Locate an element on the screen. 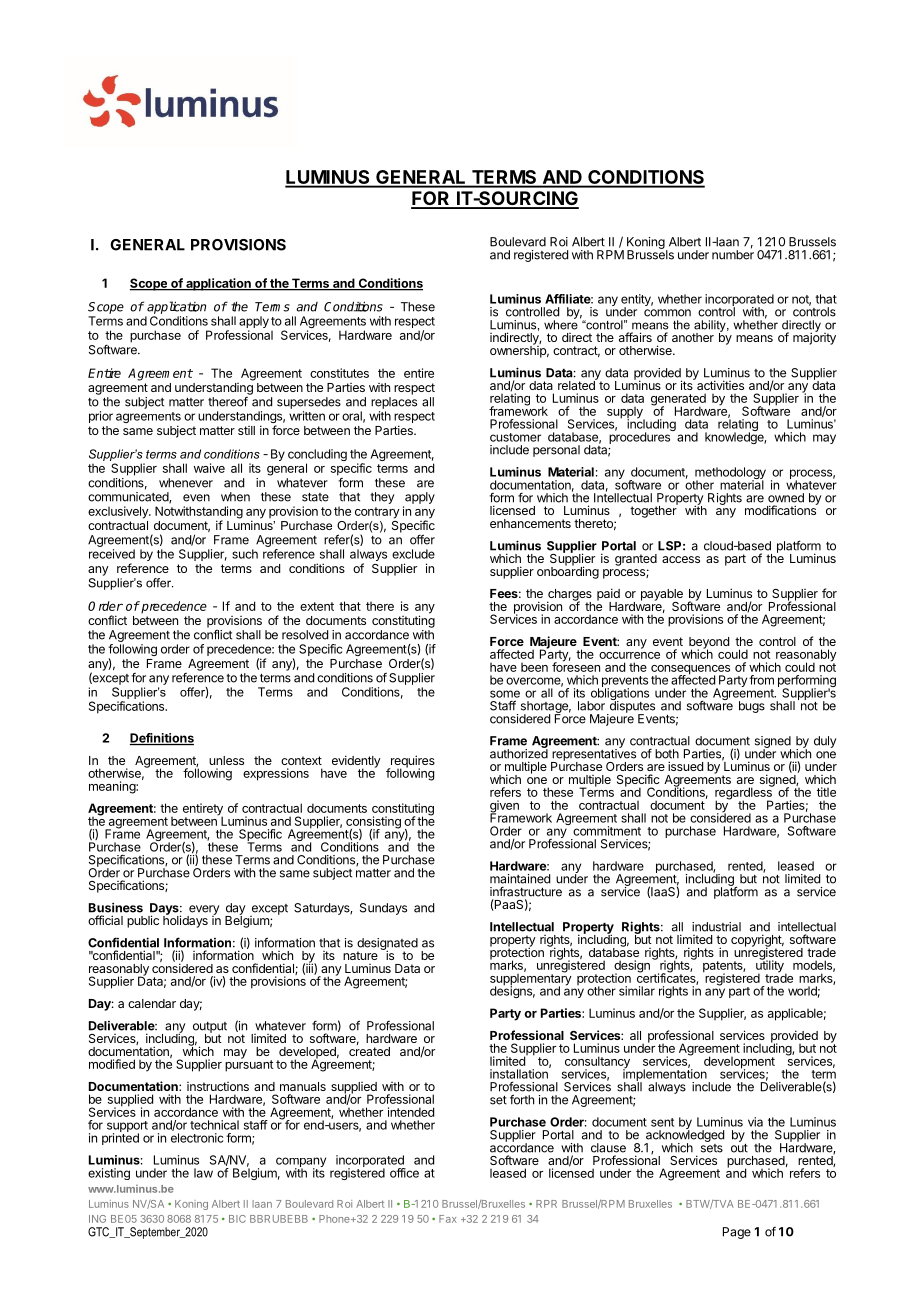 This screenshot has width=924, height=1308. maintained is located at coordinates (520, 879).
